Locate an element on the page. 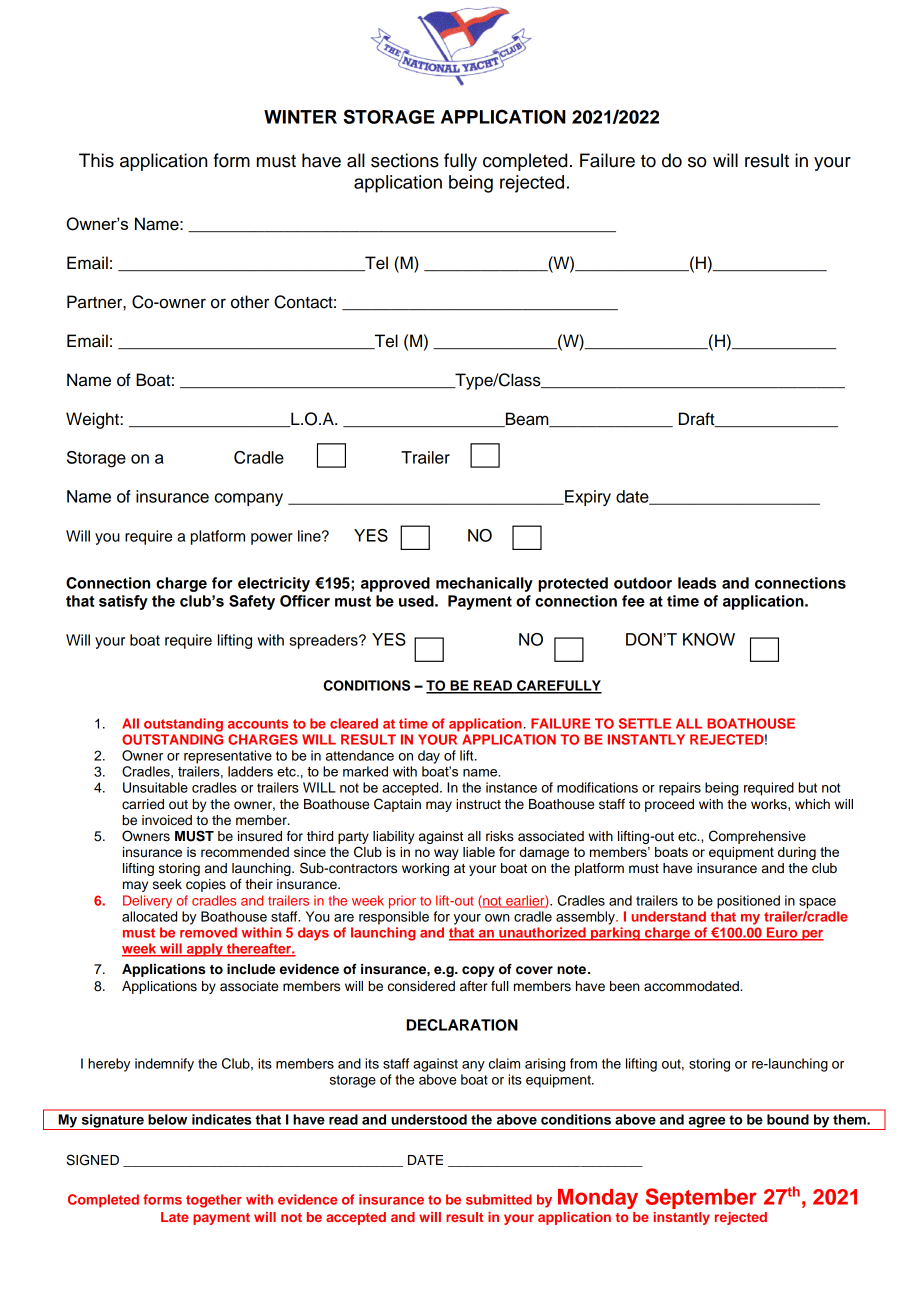  prior is located at coordinates (402, 902).
